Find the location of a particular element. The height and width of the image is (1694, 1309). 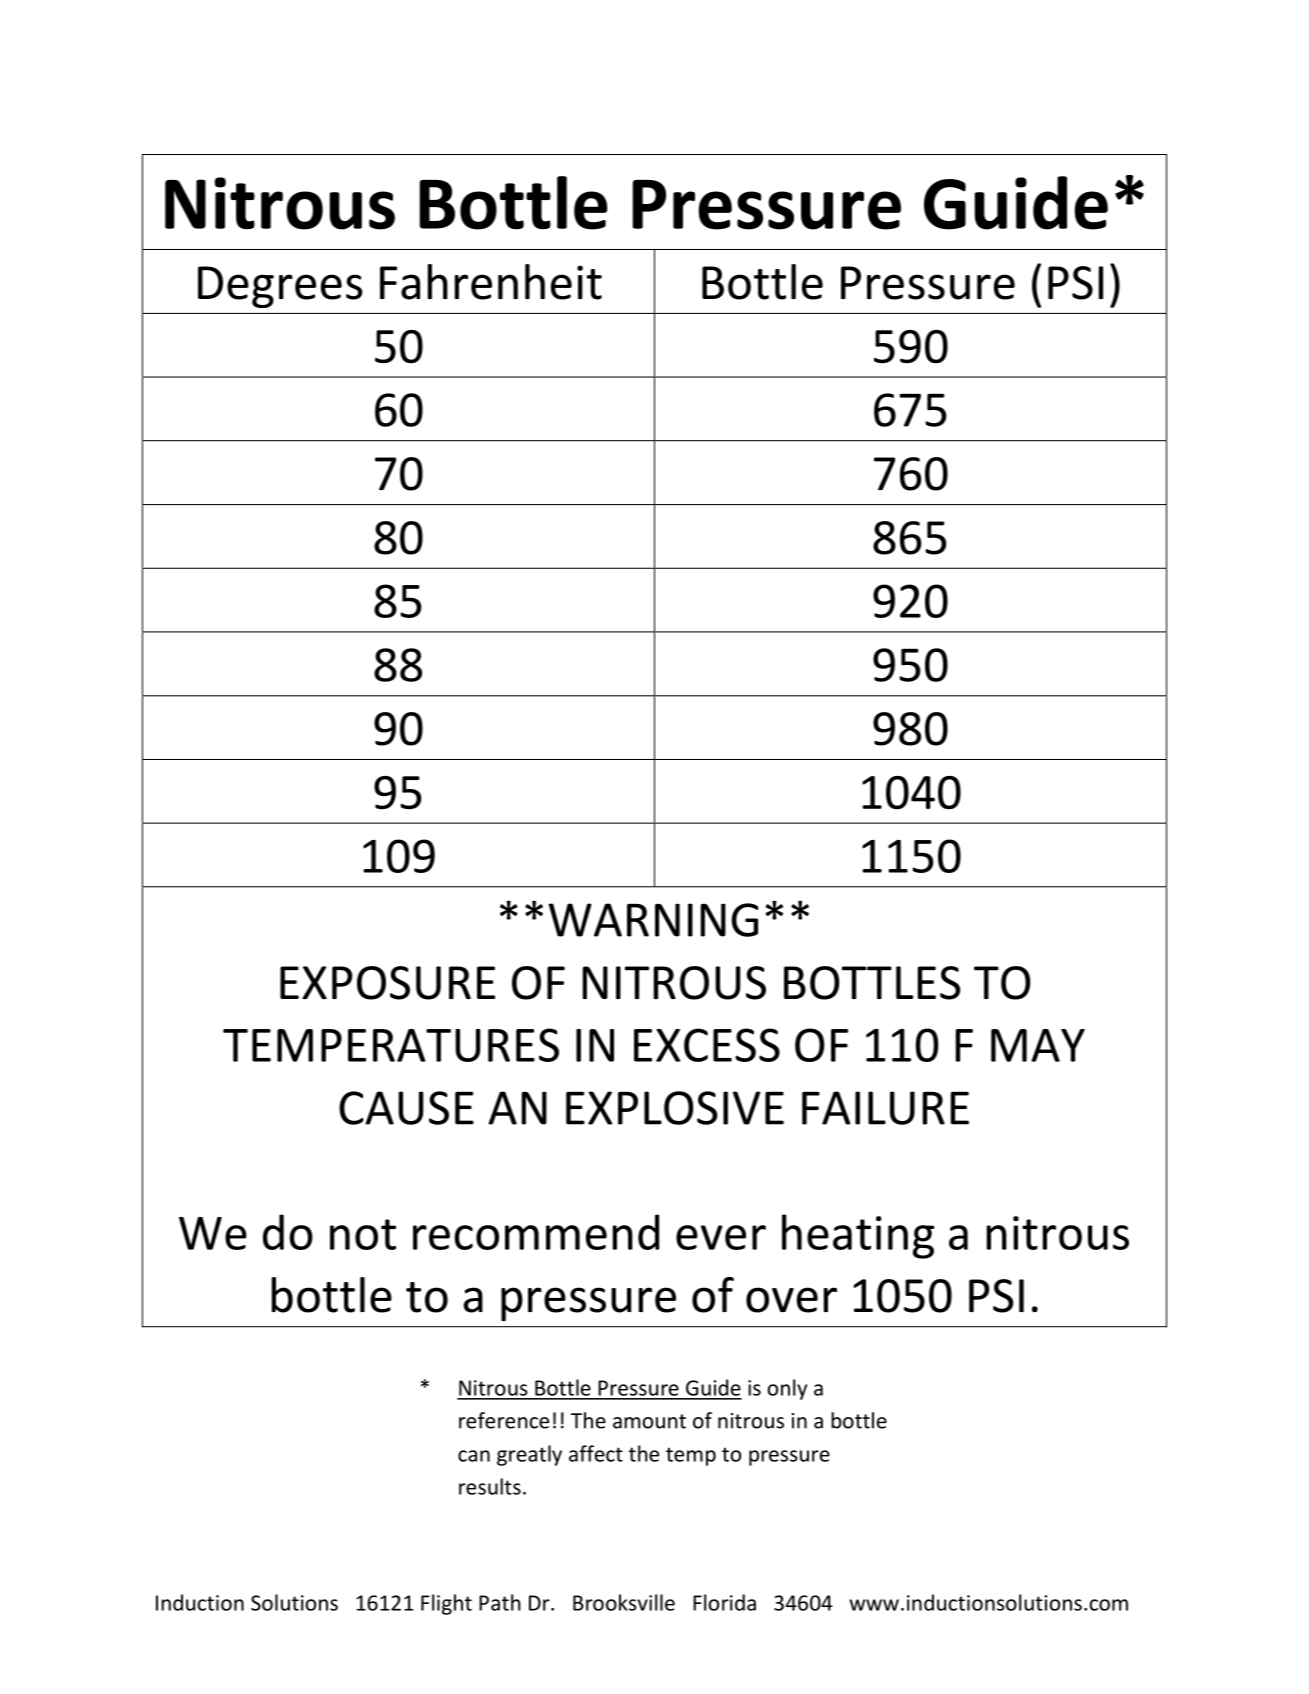

heating is located at coordinates (858, 1236).
